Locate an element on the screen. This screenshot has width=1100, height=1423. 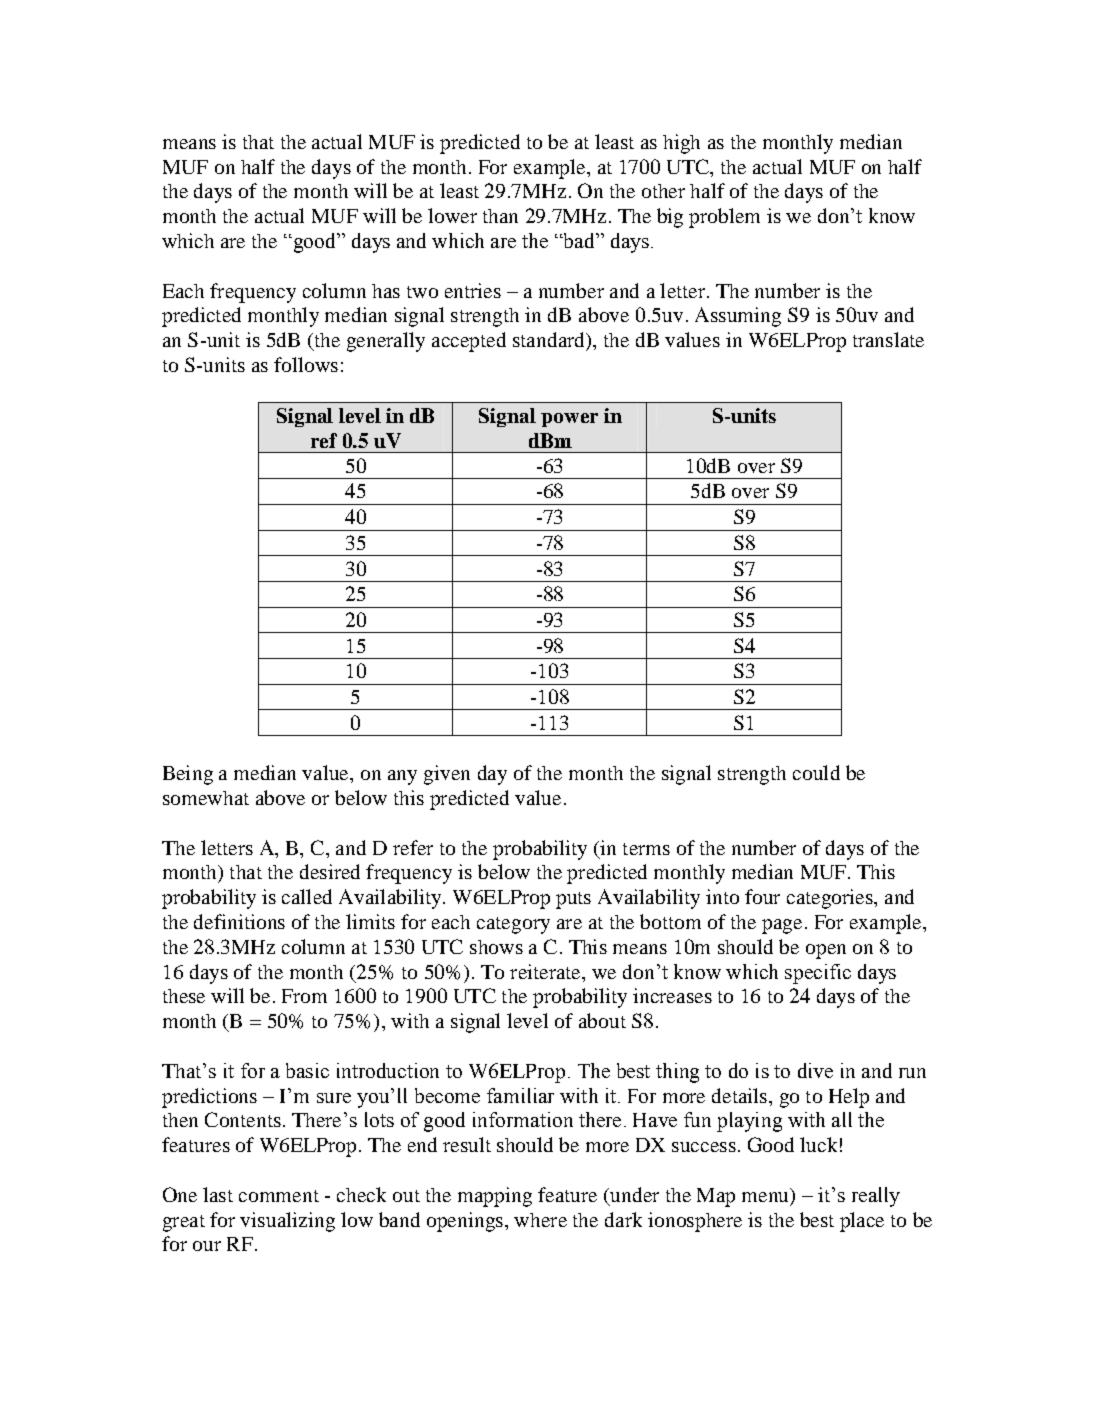
comment is located at coordinates (279, 1196).
